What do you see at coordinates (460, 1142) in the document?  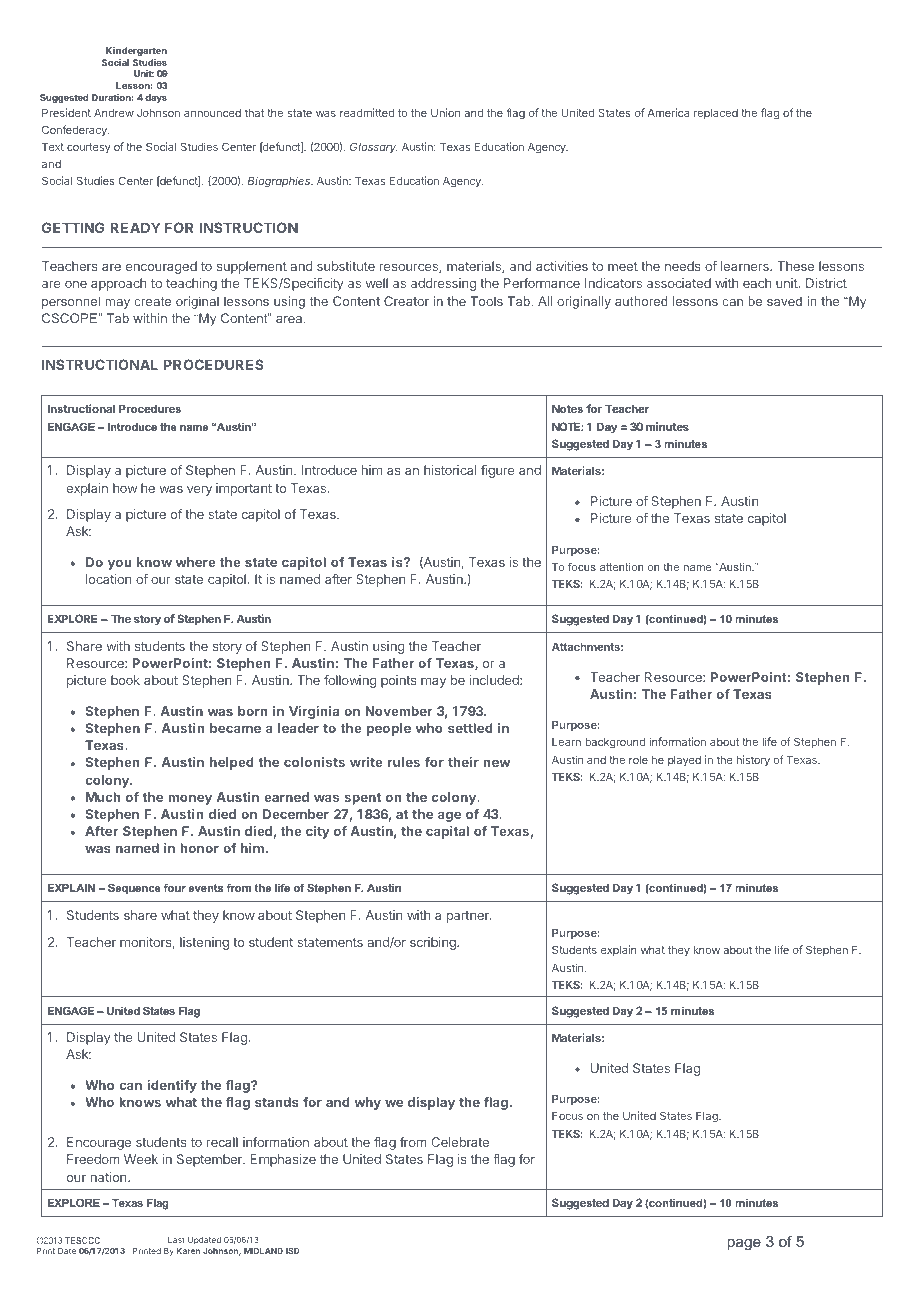 I see `Celebrate` at bounding box center [460, 1142].
